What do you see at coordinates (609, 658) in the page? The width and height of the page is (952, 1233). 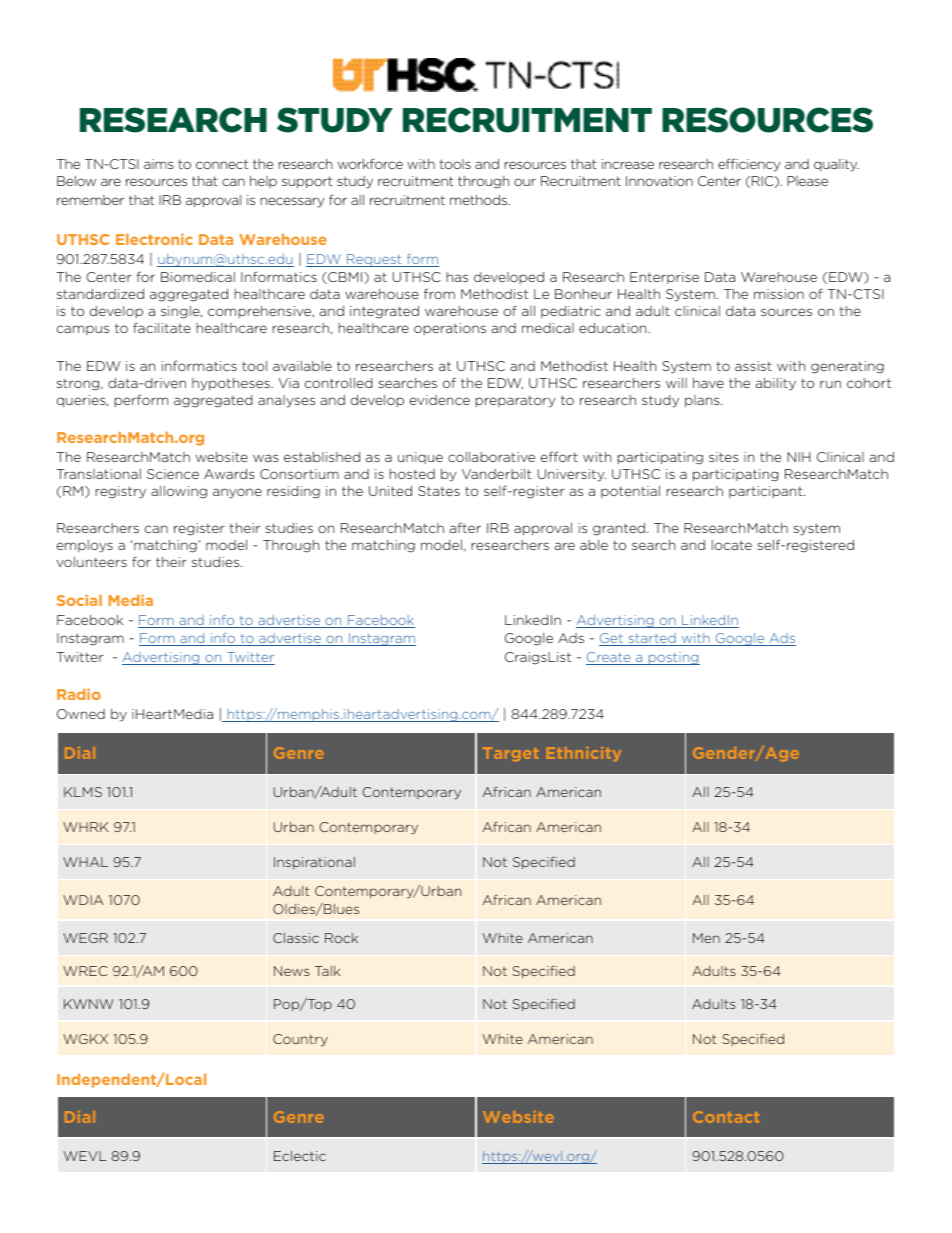 I see `Create` at bounding box center [609, 658].
